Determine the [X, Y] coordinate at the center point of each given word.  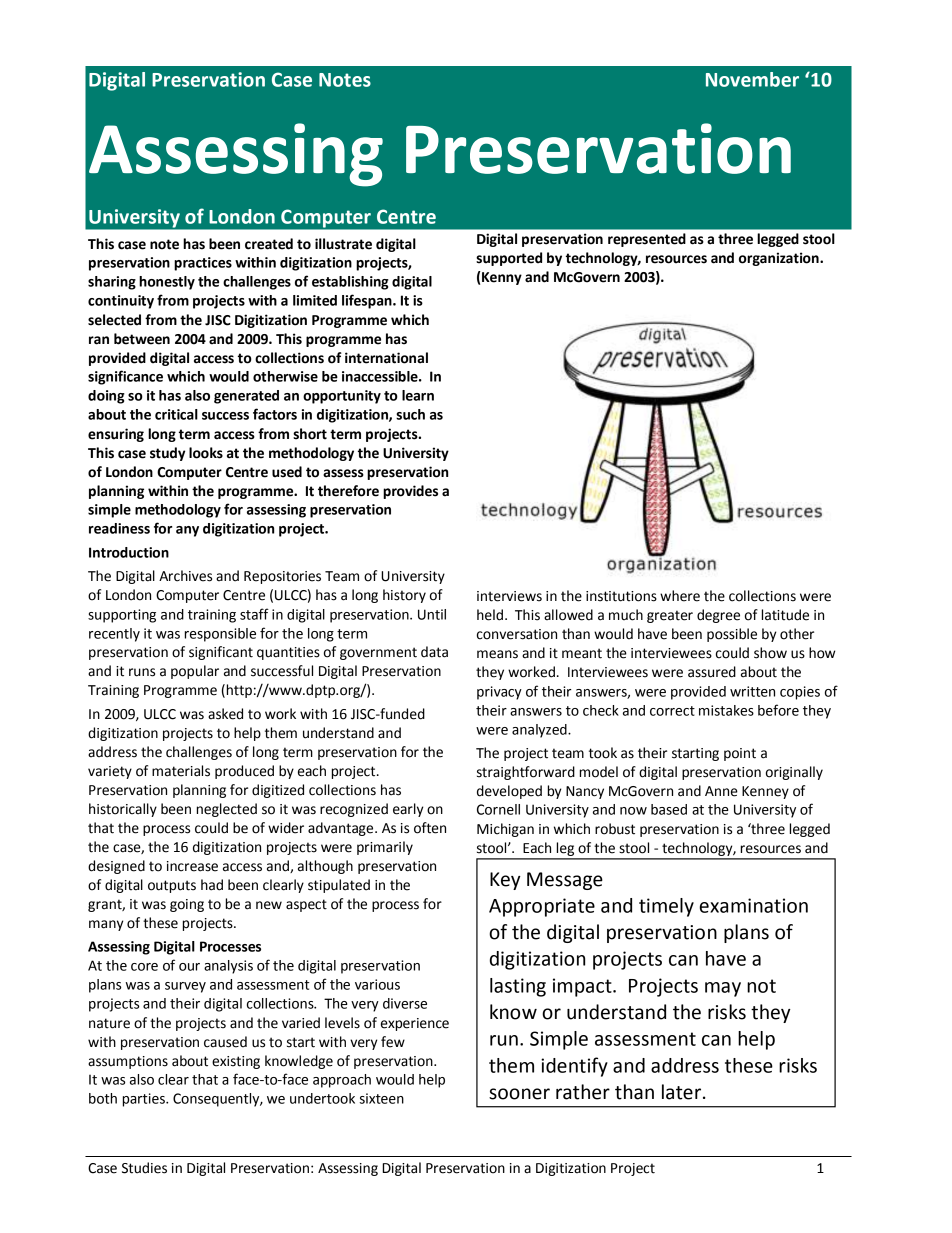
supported [509, 259]
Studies [144, 1168]
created [269, 244]
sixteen [381, 1098]
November [752, 79]
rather [583, 1092]
